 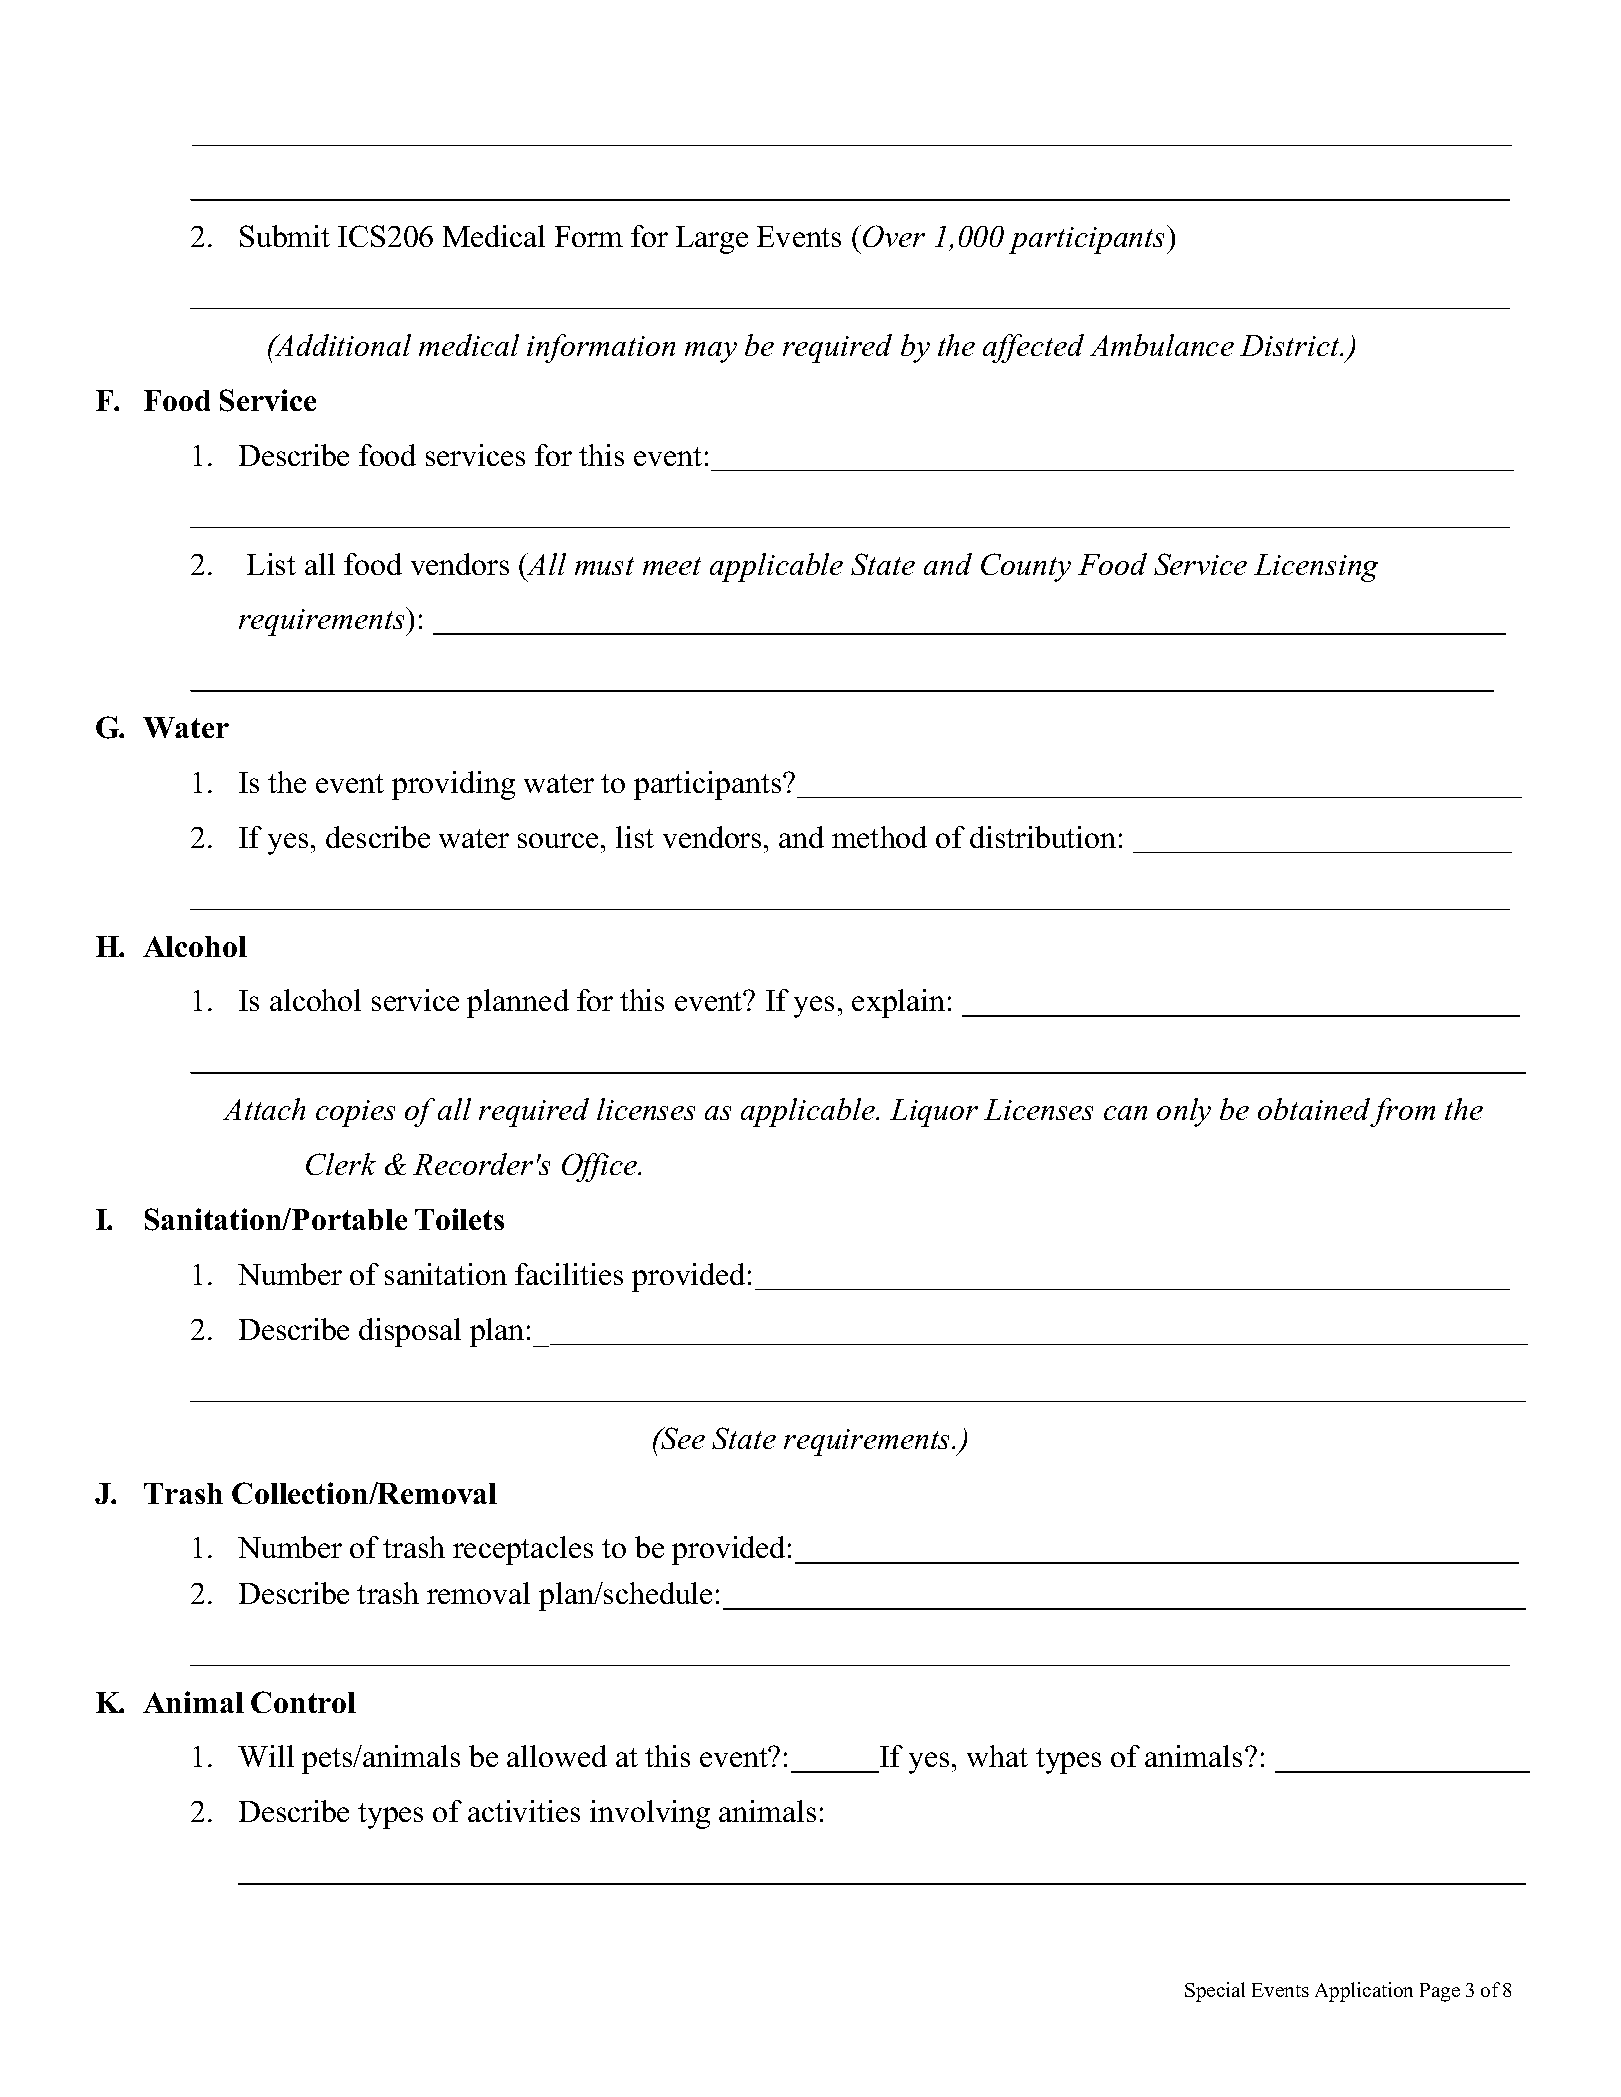 I want to click on Additional, so click(x=342, y=345).
